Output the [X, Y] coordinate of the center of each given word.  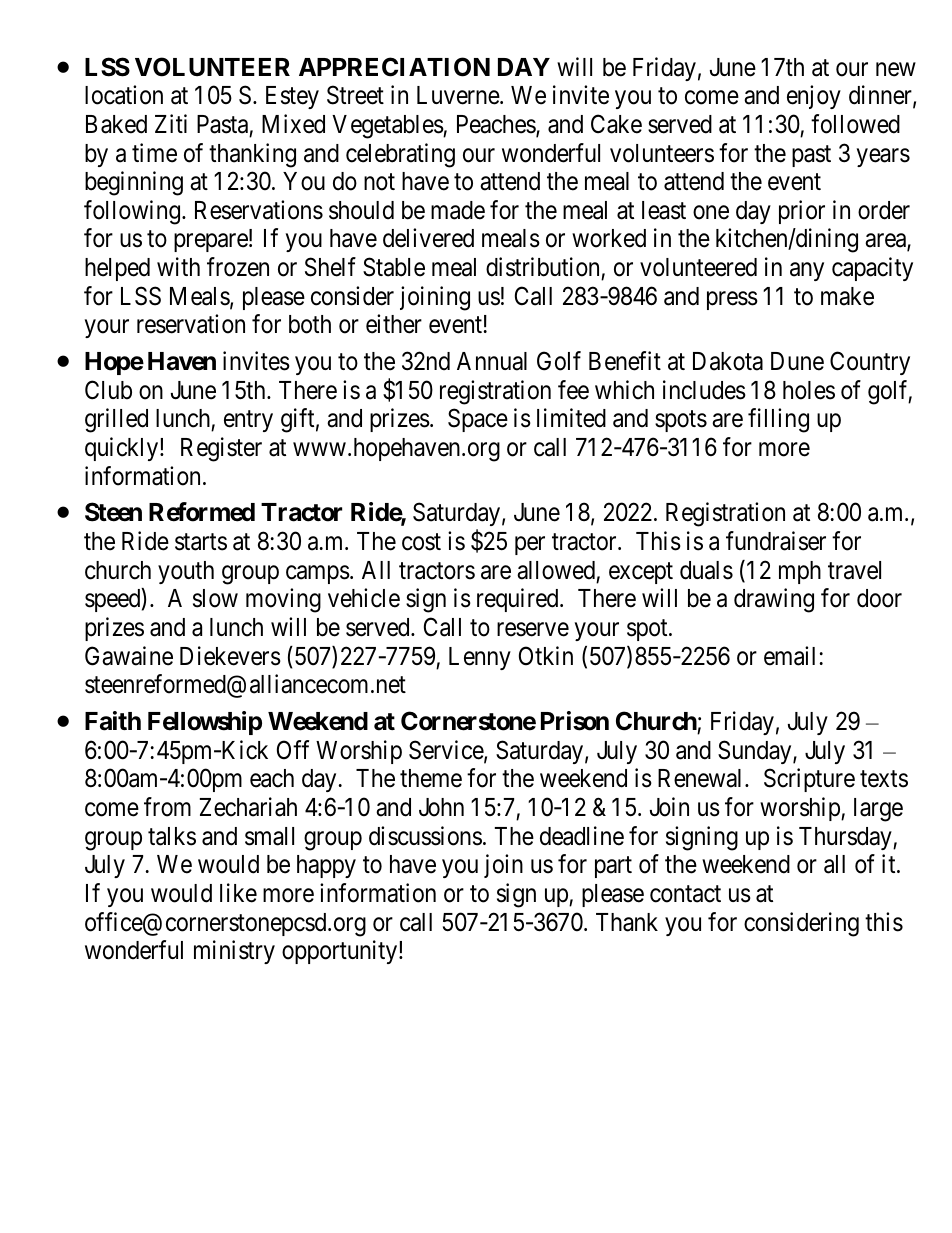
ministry [234, 952]
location [124, 95]
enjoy [814, 97]
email [789, 656]
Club [108, 390]
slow [215, 598]
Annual [492, 361]
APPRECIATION [394, 67]
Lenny [480, 658]
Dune [797, 361]
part [613, 867]
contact [685, 894]
